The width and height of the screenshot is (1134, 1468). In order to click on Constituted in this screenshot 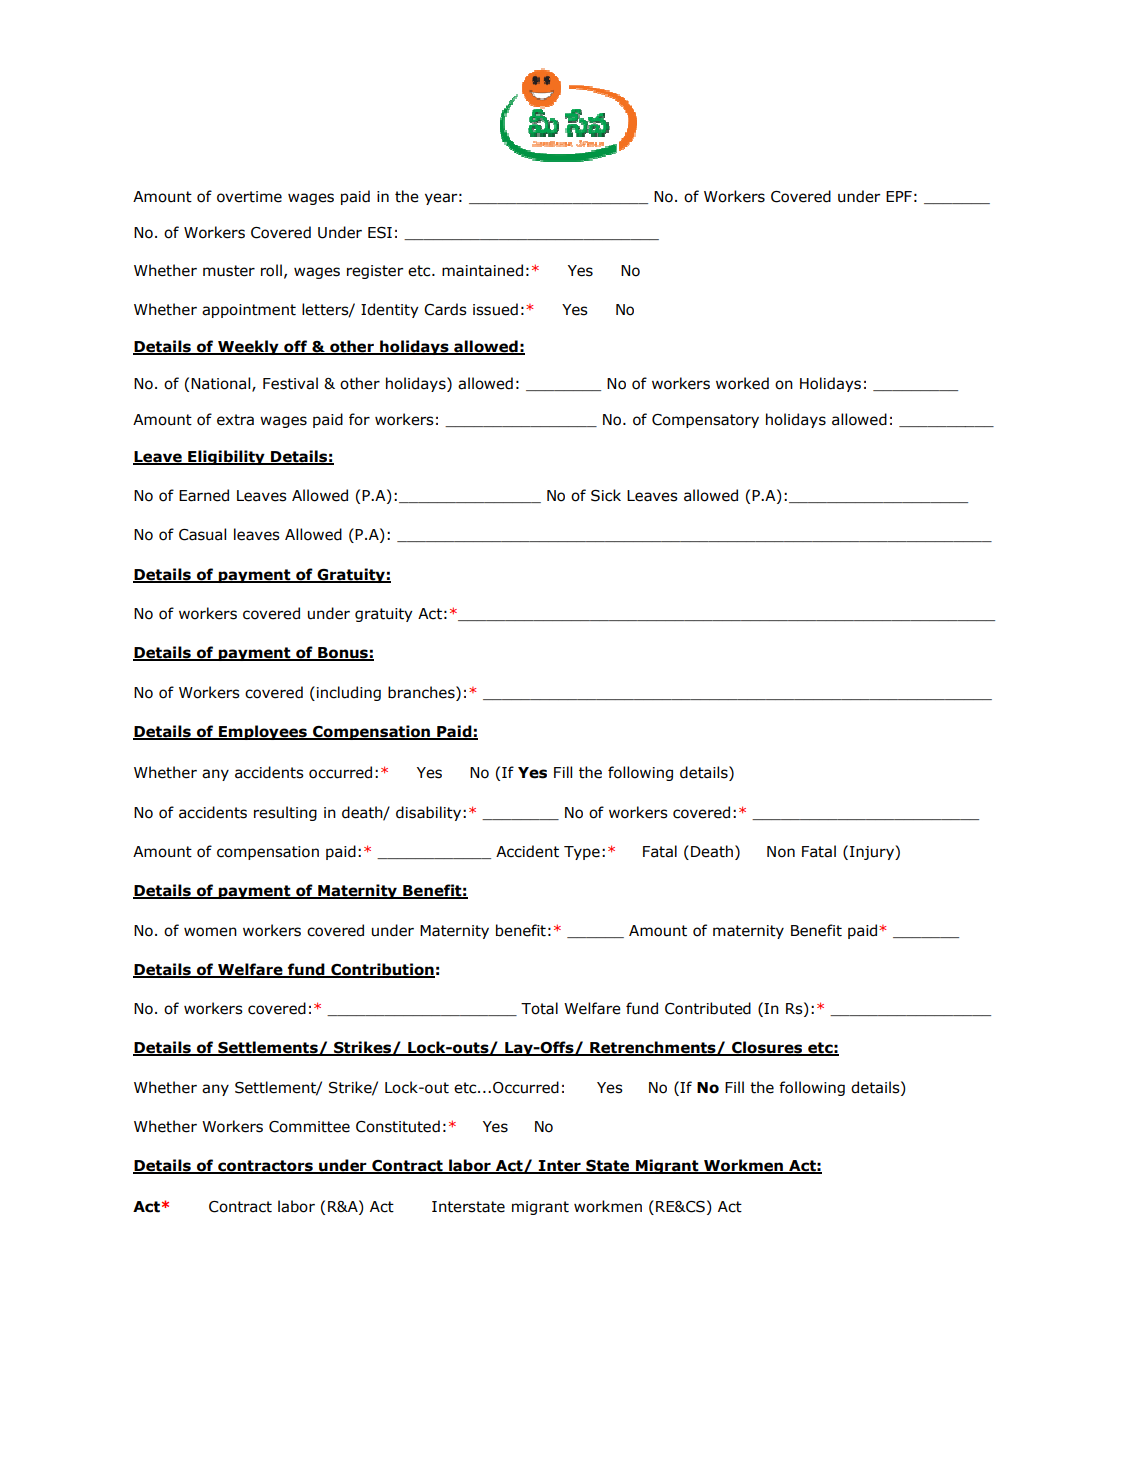, I will do `click(398, 1126)`.
